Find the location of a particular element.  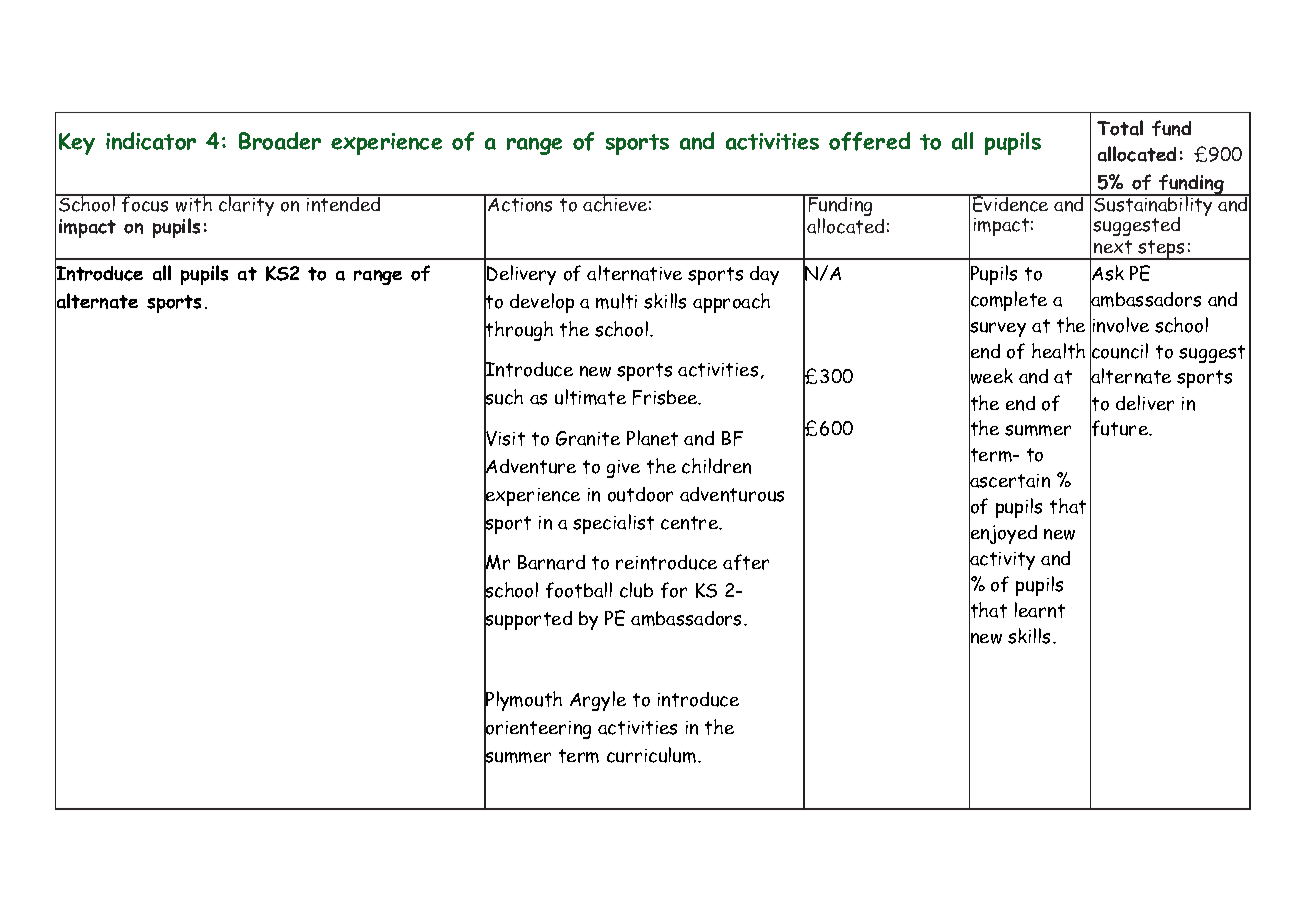

offered is located at coordinates (869, 141).
